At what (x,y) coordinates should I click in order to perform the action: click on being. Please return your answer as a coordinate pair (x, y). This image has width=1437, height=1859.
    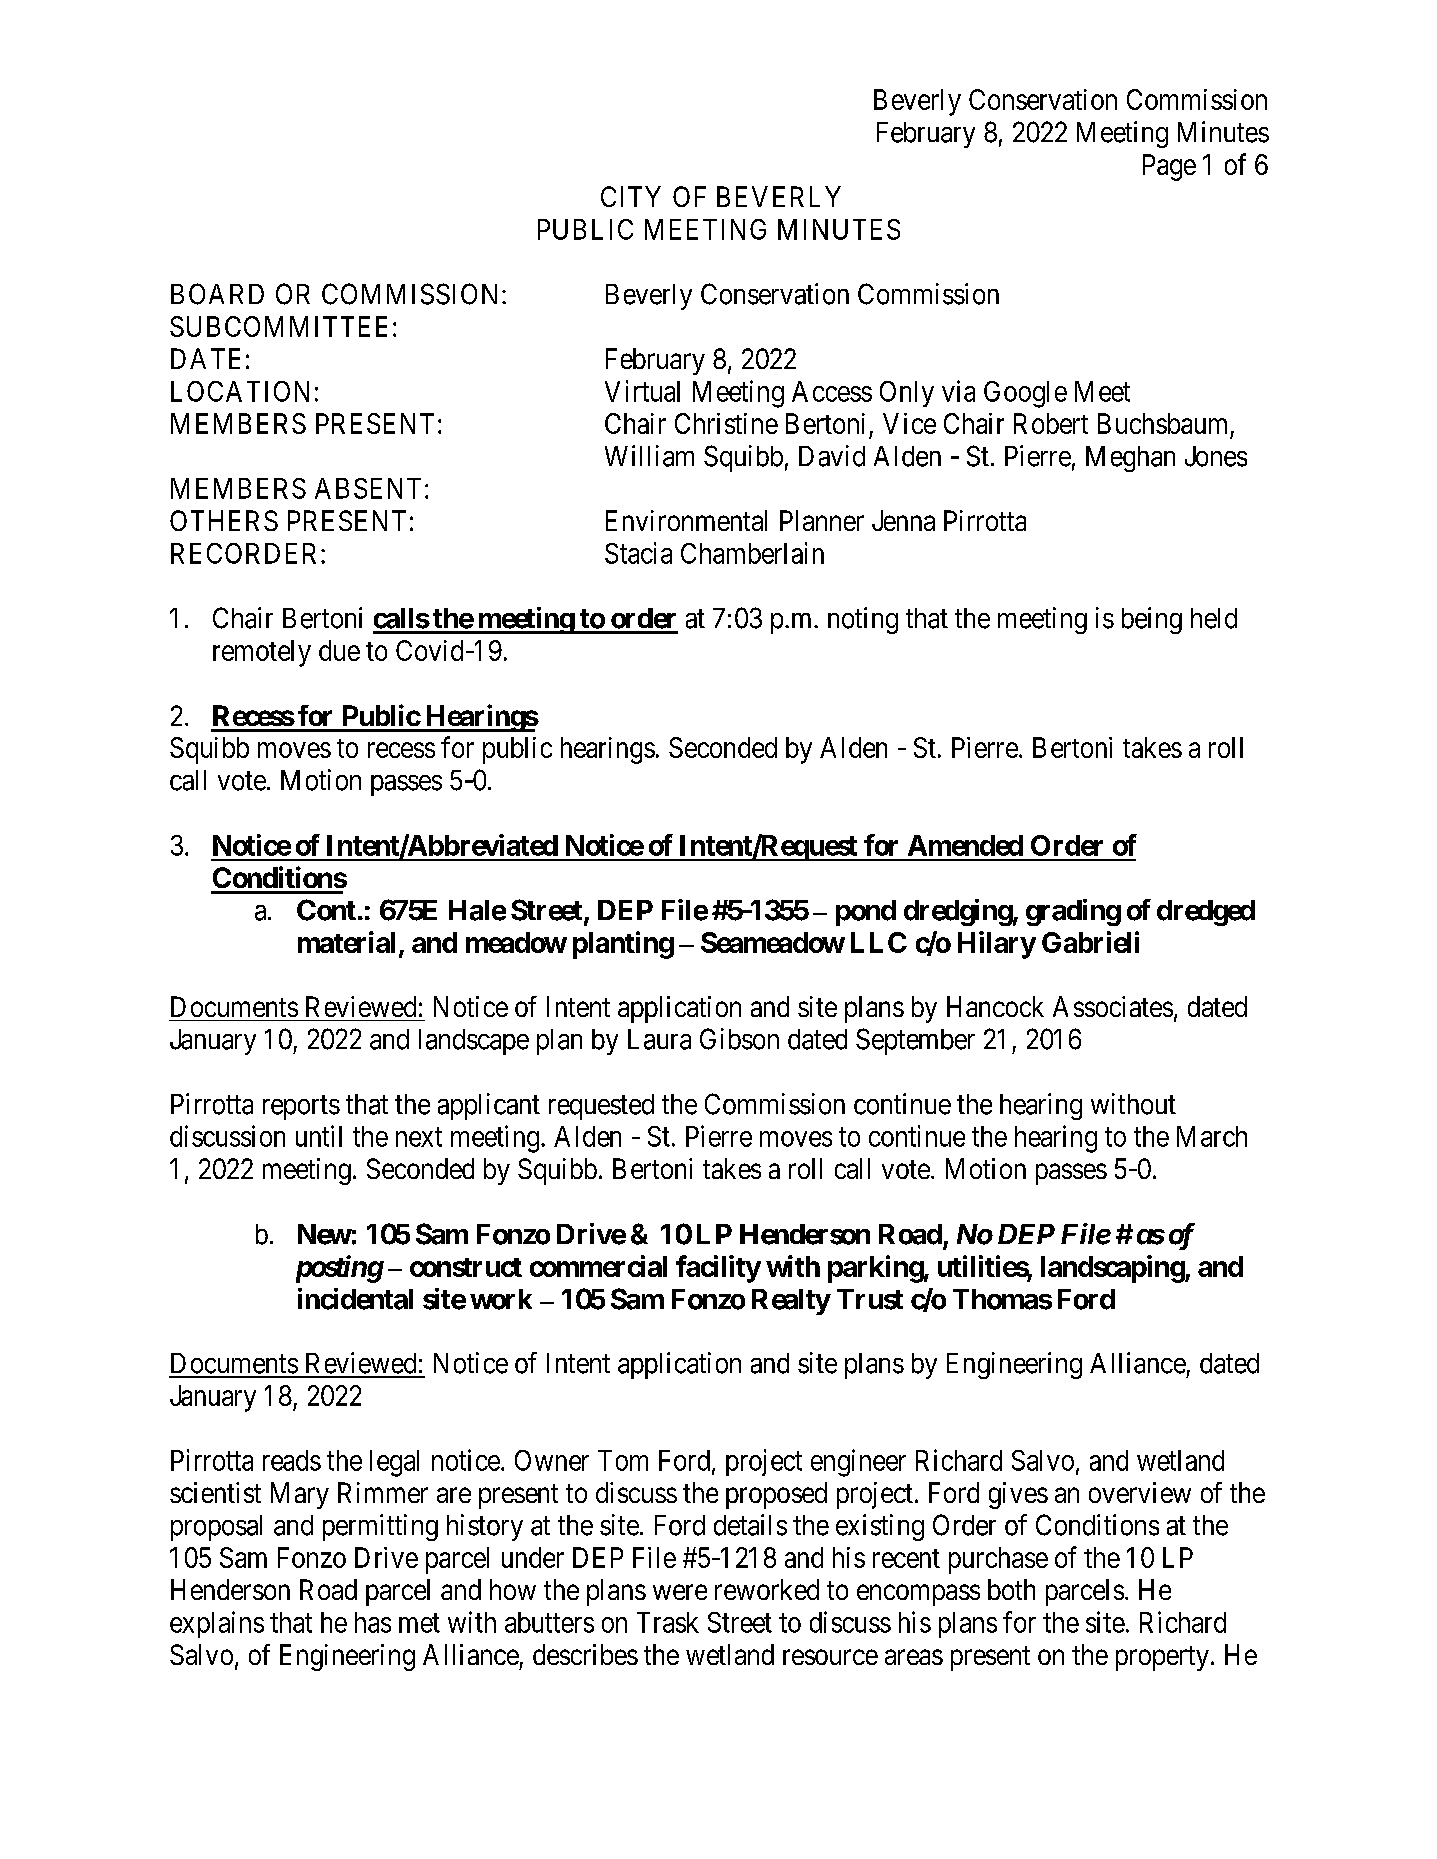
    Looking at the image, I should click on (1152, 620).
